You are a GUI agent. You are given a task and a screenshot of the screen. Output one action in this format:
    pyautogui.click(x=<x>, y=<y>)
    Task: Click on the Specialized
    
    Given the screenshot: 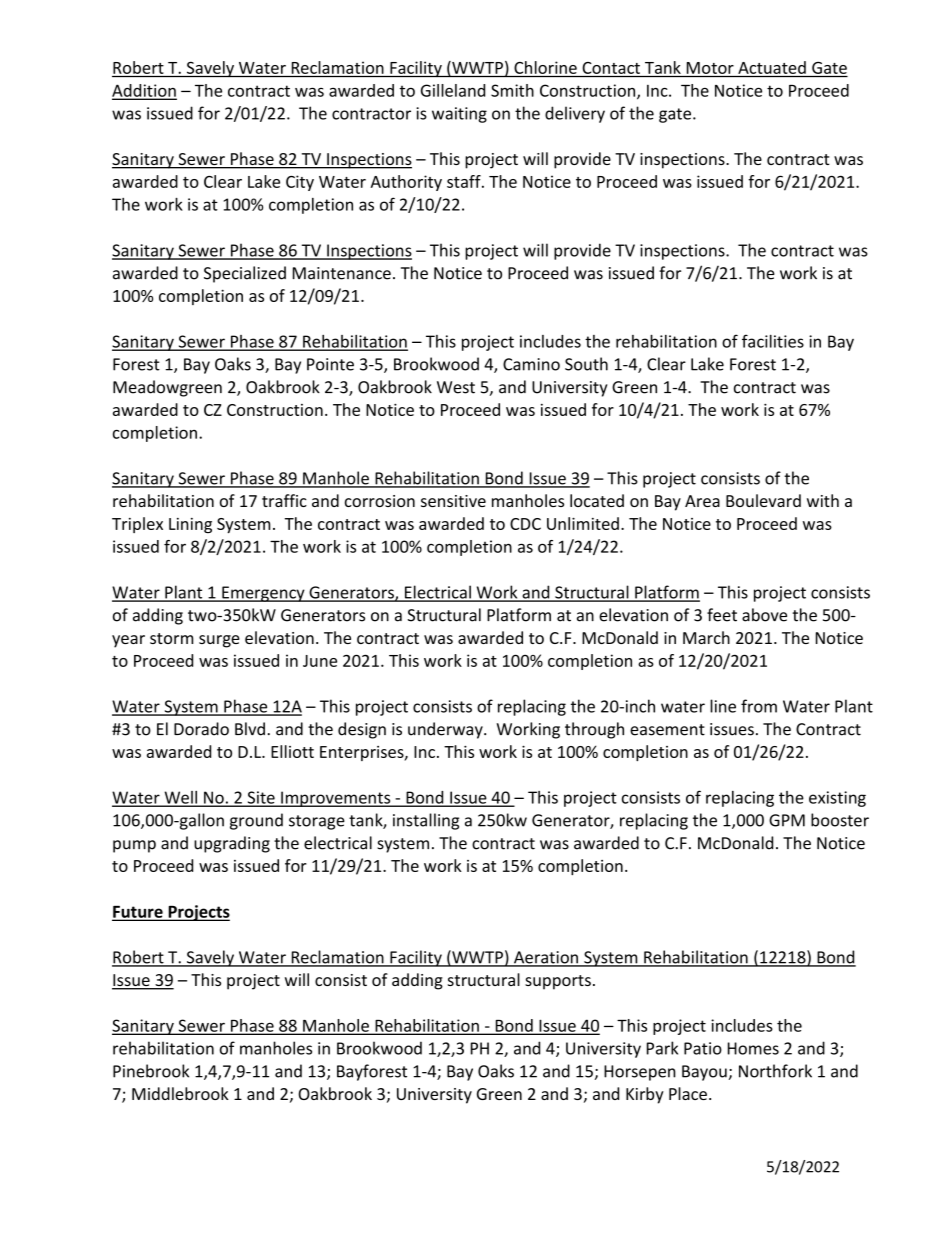 What is the action you would take?
    pyautogui.click(x=245, y=274)
